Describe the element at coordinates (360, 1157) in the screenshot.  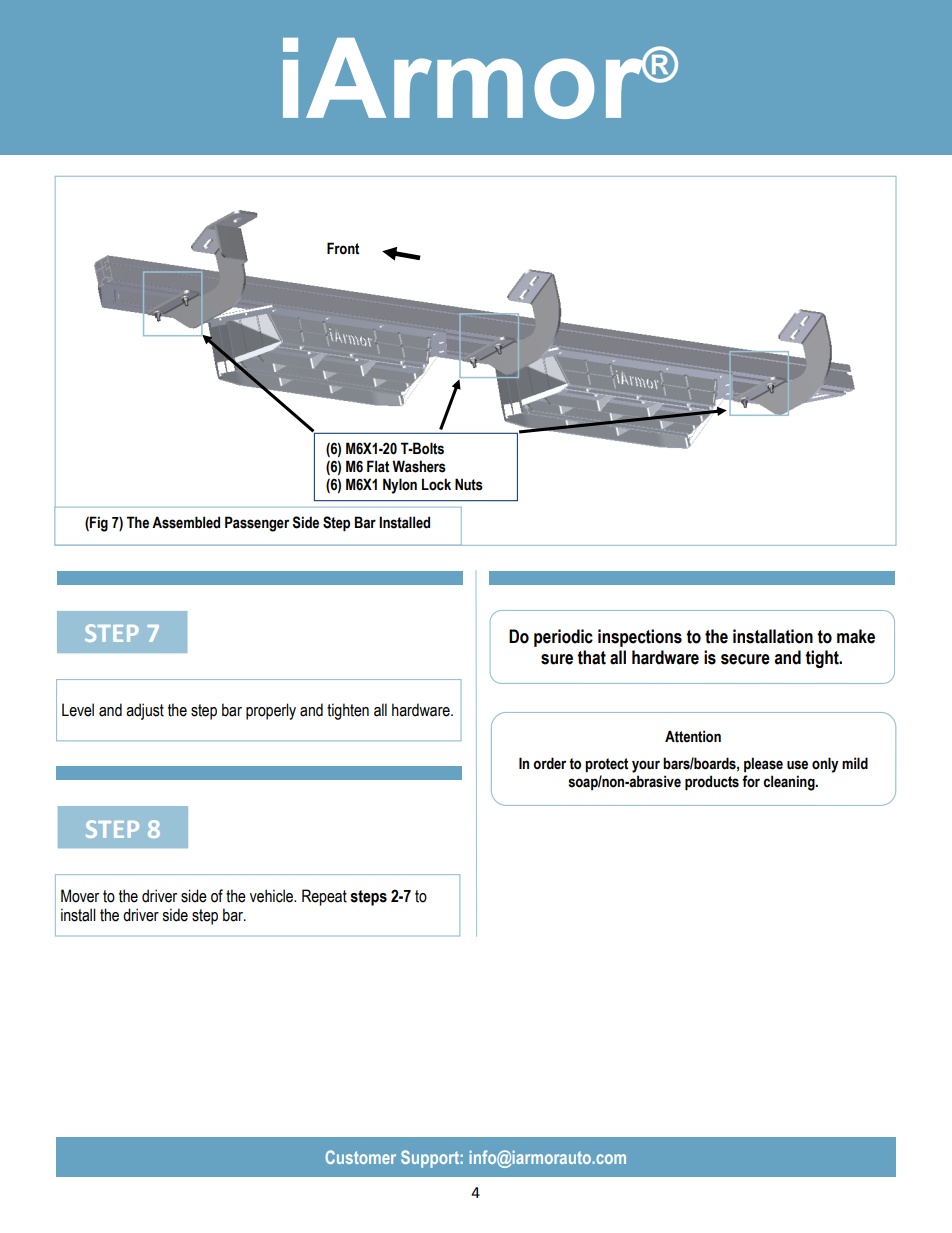
I see `Customer` at that location.
